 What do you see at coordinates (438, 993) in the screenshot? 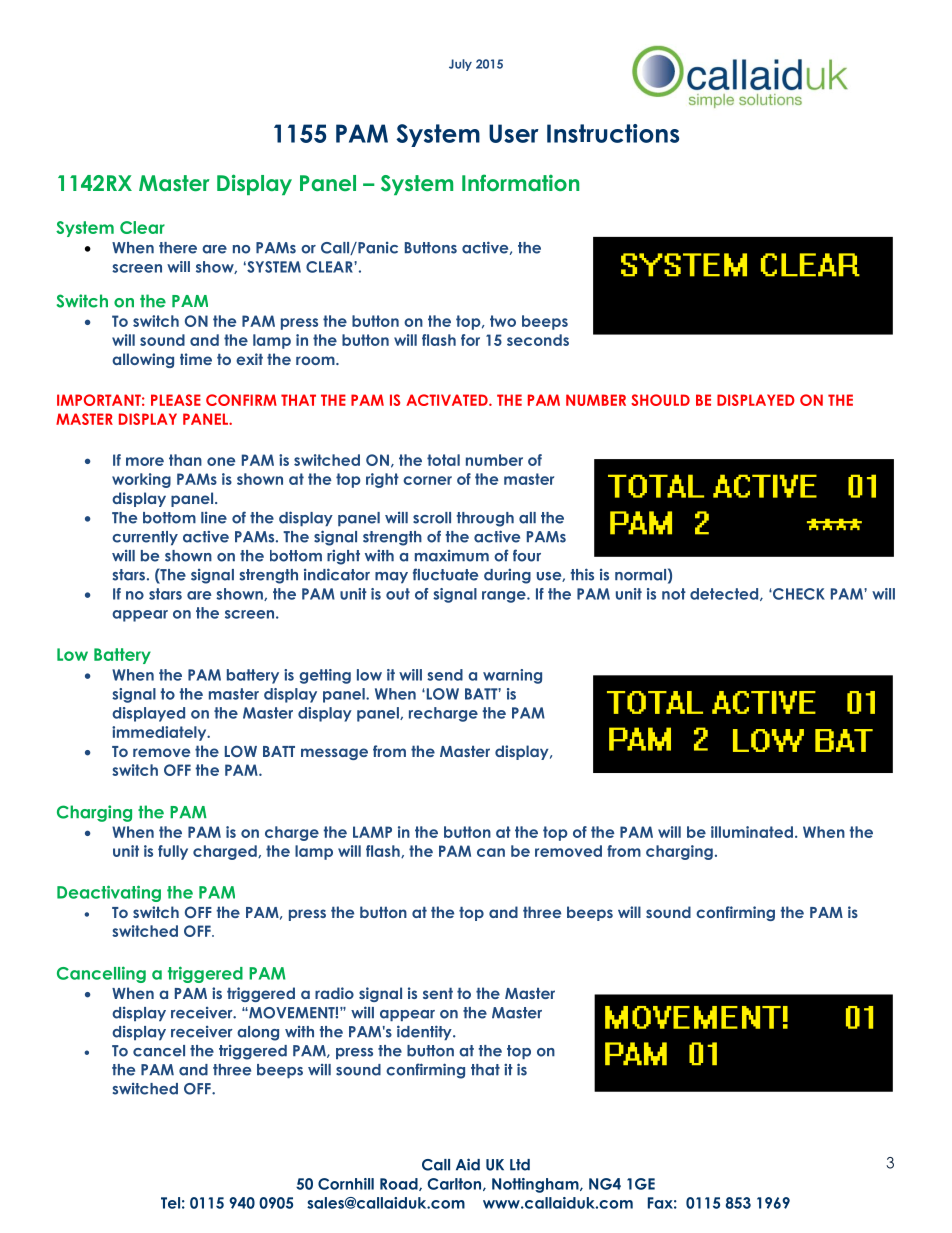
I see `sent` at bounding box center [438, 993].
